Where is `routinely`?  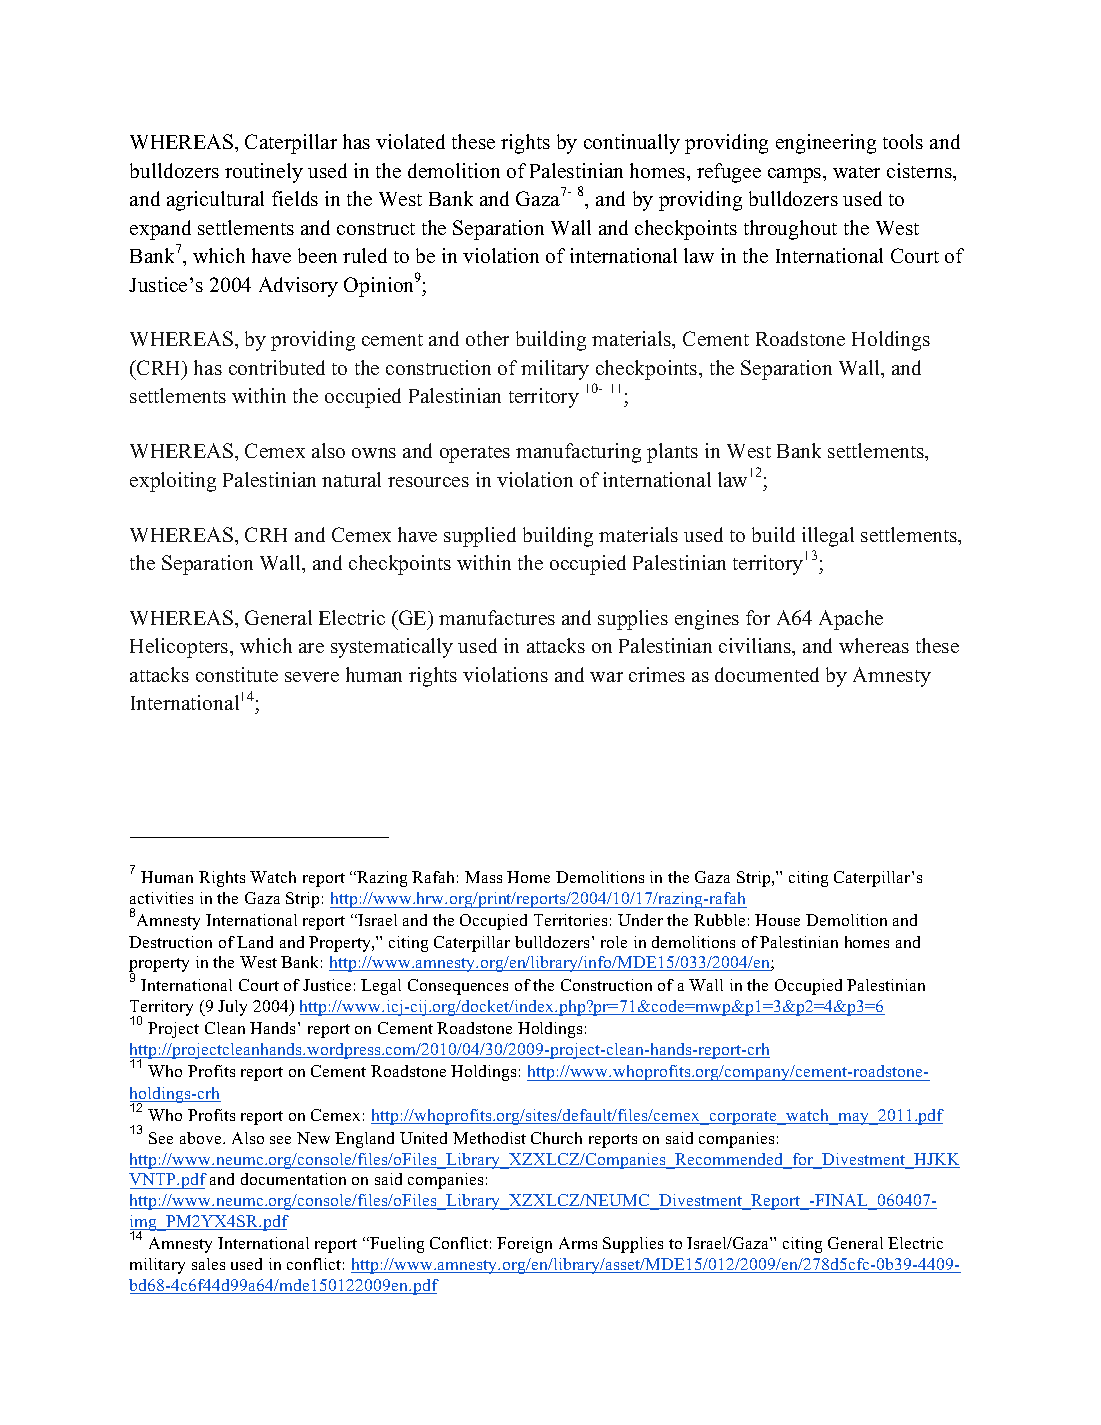
routinely is located at coordinates (264, 173).
